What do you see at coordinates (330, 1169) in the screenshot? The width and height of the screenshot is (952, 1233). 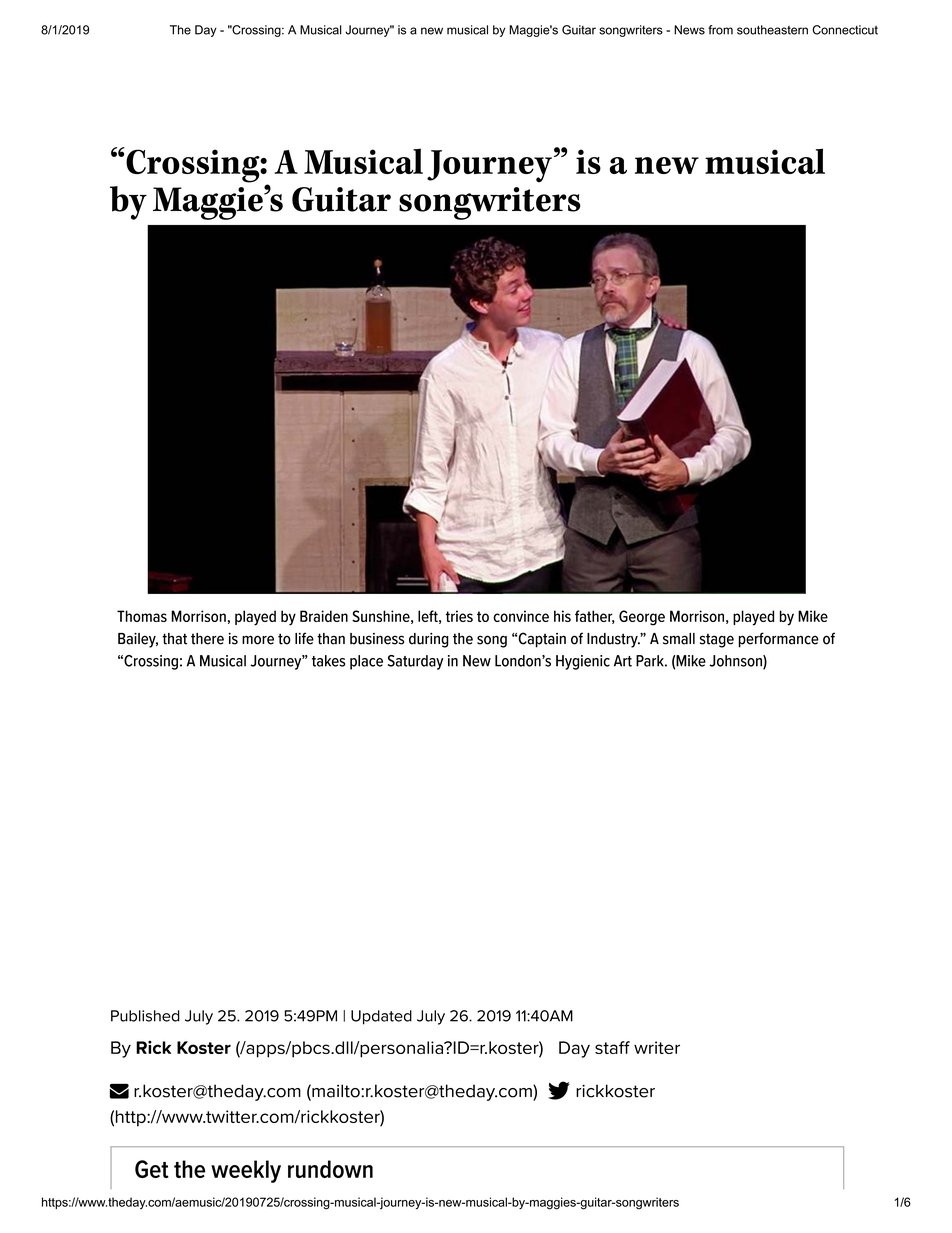 I see `rundown` at bounding box center [330, 1169].
